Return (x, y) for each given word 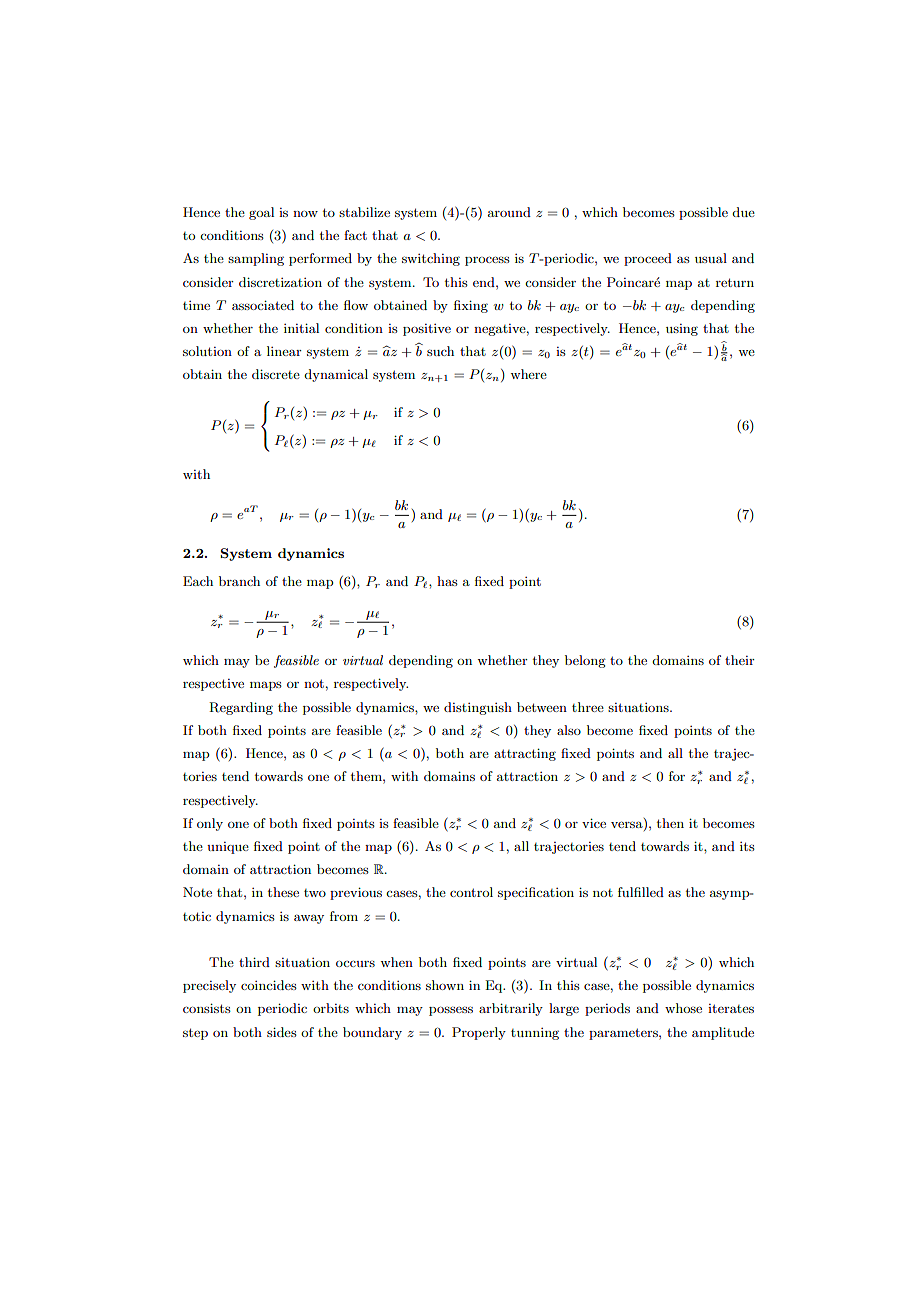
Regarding (241, 708)
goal (261, 213)
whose (683, 1008)
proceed (648, 259)
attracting (525, 754)
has (447, 581)
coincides (269, 985)
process (487, 261)
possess (451, 1011)
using (682, 330)
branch (239, 581)
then (670, 823)
